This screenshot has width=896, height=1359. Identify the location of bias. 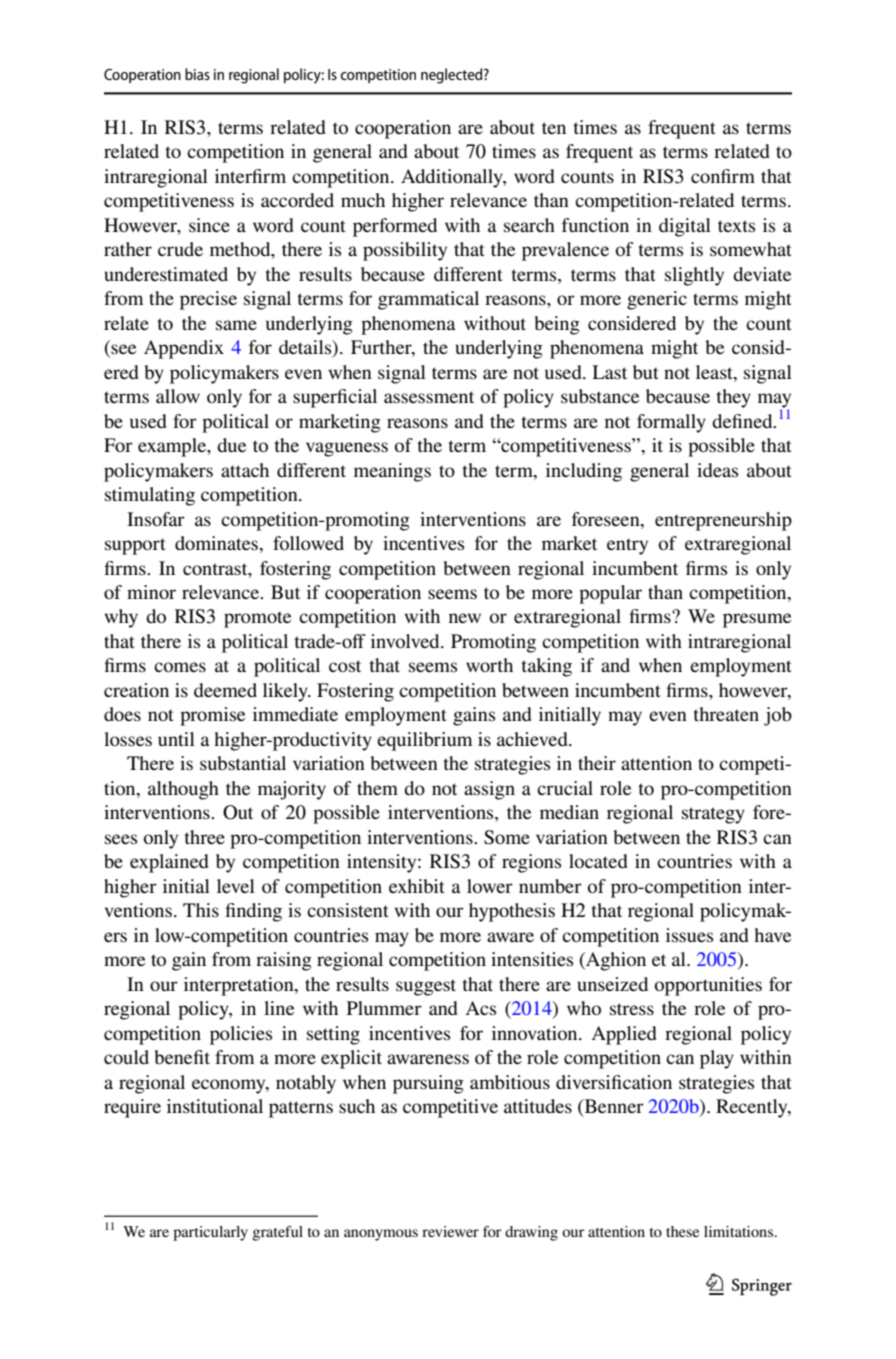
(197, 74).
